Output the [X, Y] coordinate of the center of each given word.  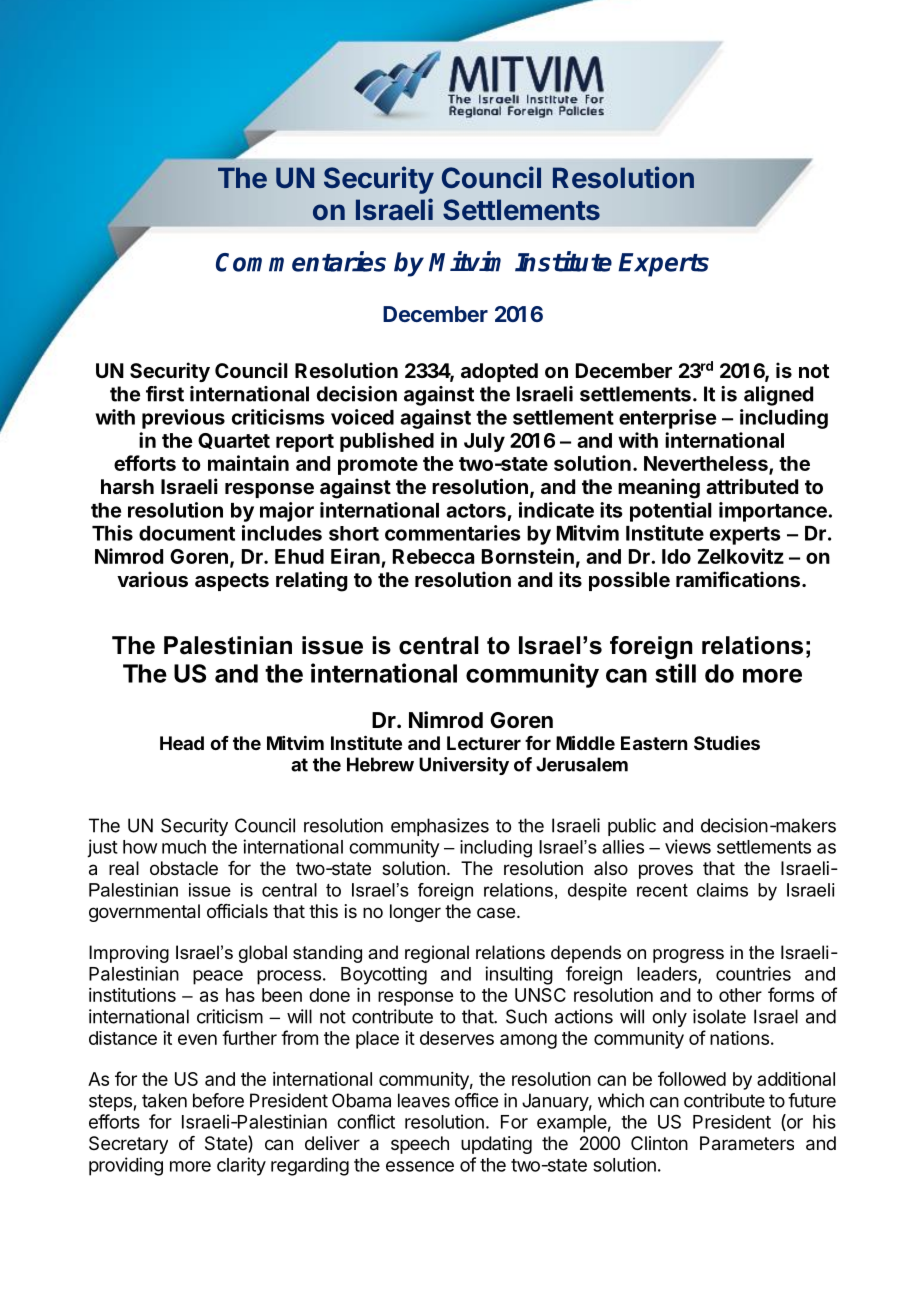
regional [437, 954]
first [165, 394]
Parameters [747, 1143]
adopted [499, 372]
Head [182, 743]
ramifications [738, 579]
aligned [778, 396]
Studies [727, 743]
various [152, 579]
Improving [129, 954]
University [464, 766]
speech [420, 1145]
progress [688, 956]
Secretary [128, 1145]
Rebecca [433, 556]
